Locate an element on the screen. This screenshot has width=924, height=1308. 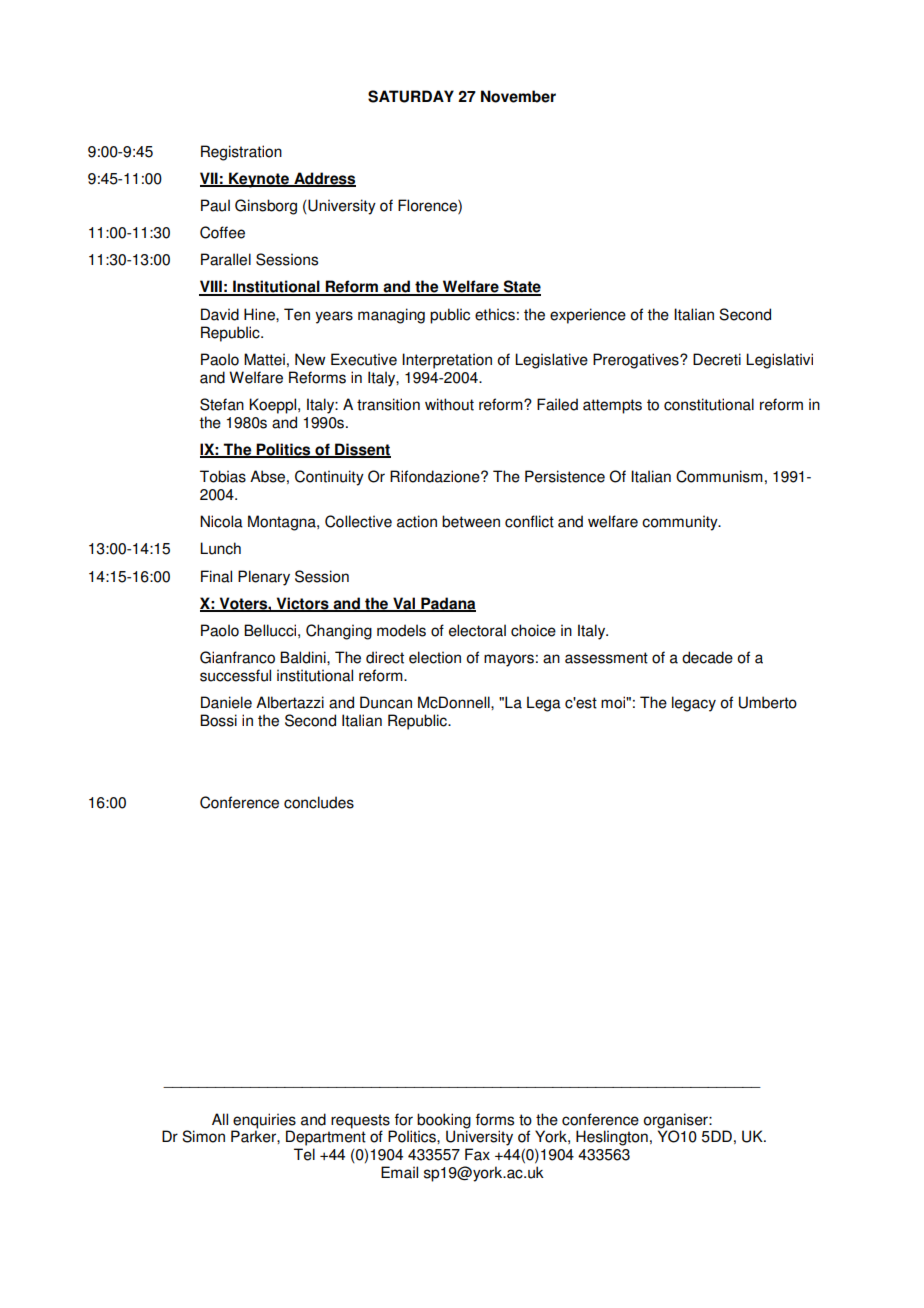
November is located at coordinates (518, 96).
